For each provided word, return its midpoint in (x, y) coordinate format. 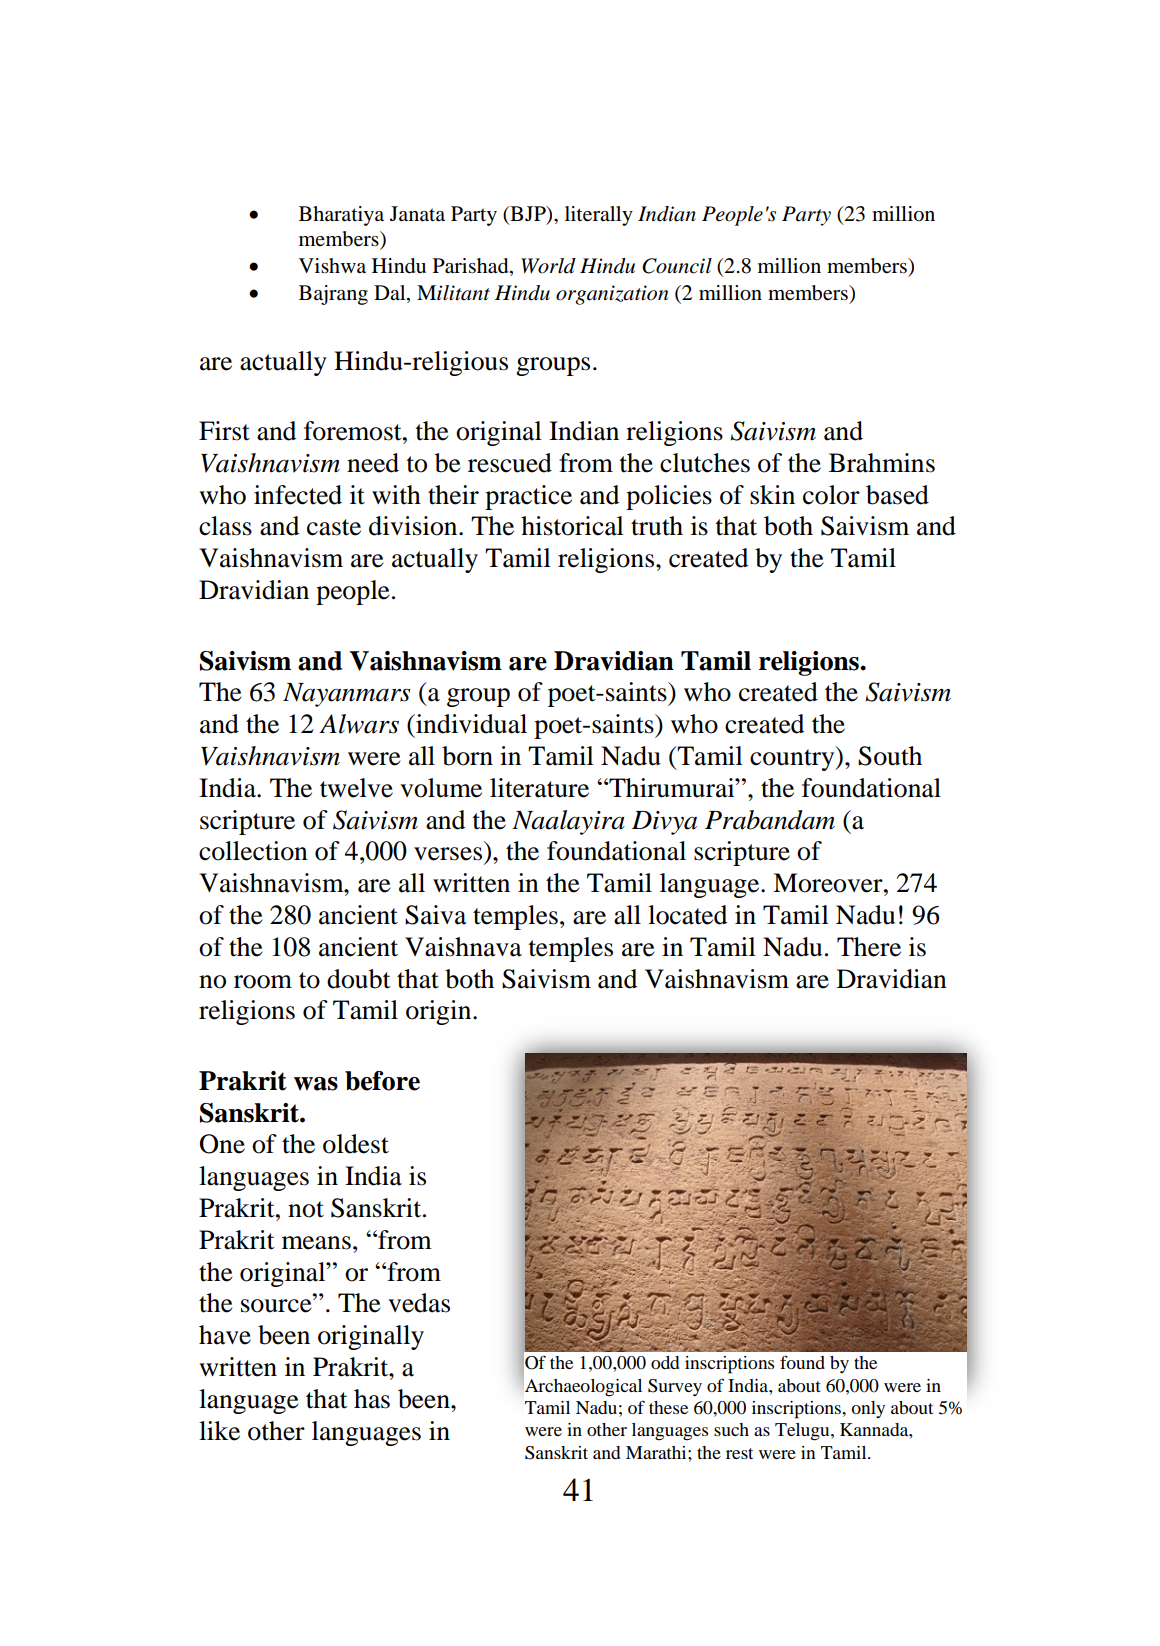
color (831, 495)
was (316, 1084)
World (548, 266)
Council (677, 266)
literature (539, 788)
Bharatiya (341, 216)
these (668, 1407)
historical (572, 526)
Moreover (829, 883)
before (382, 1081)
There (869, 947)
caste (334, 527)
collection (253, 851)
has (372, 1399)
